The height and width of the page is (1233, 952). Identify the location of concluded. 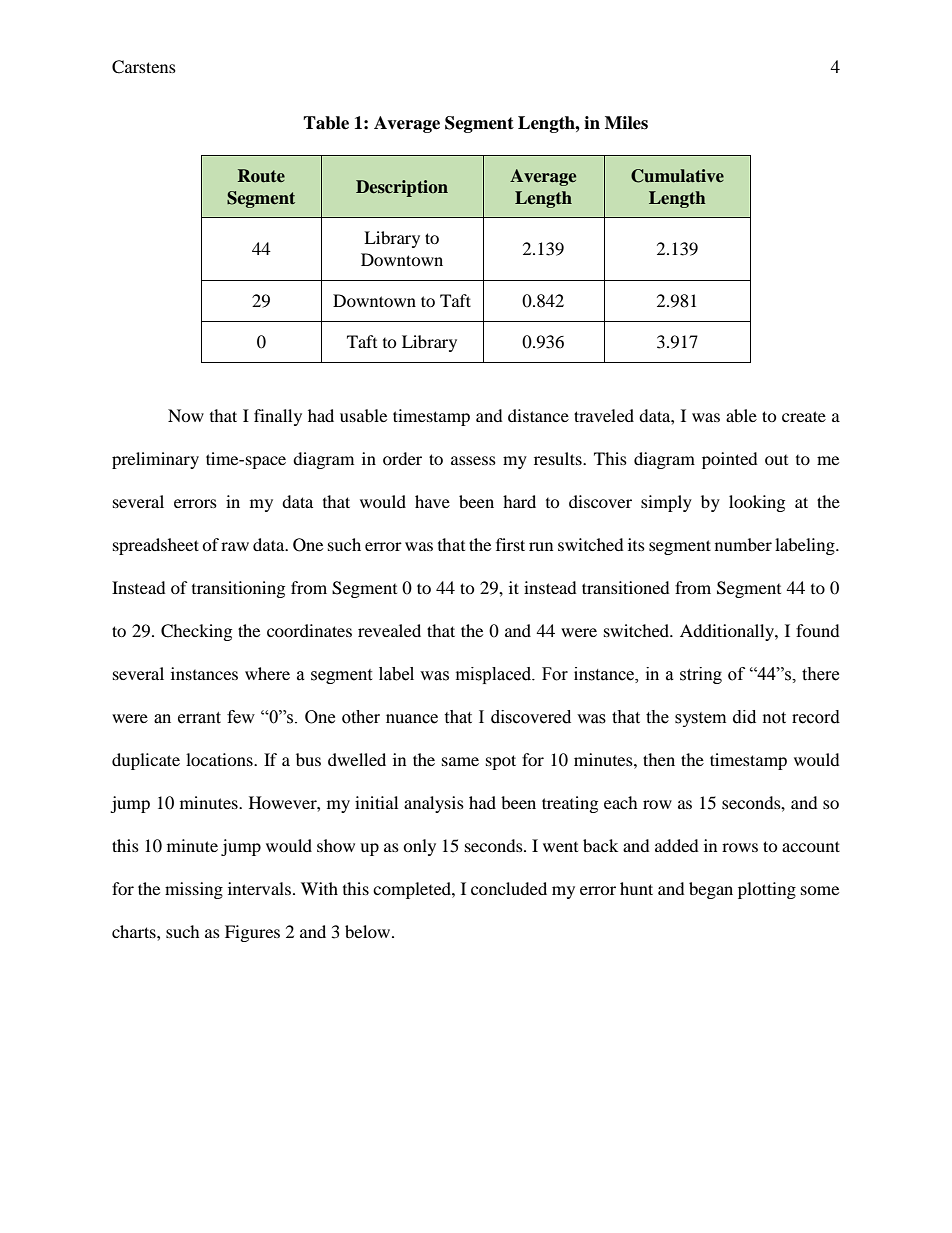
(509, 888).
